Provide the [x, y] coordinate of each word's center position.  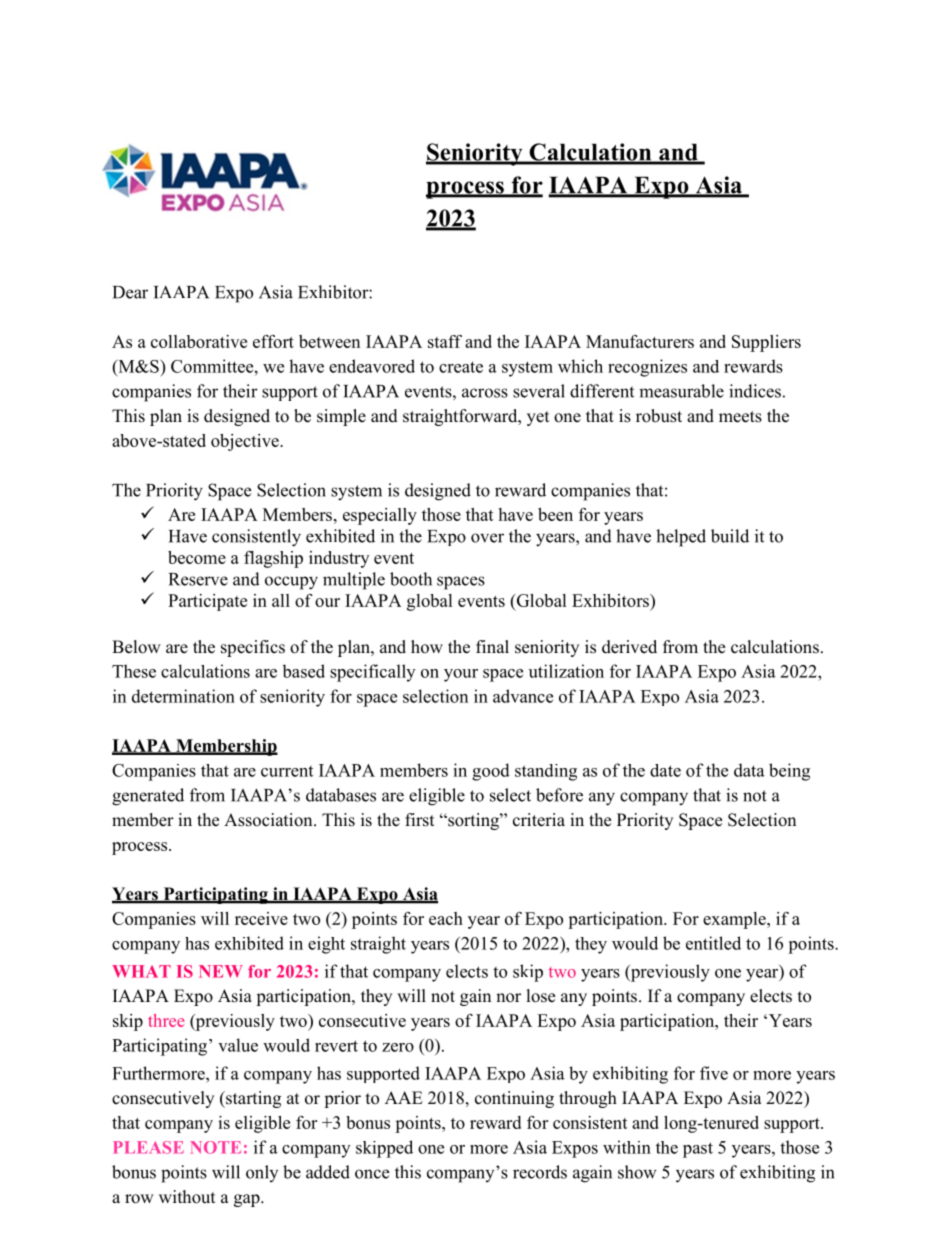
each [446, 918]
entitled [713, 943]
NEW [221, 971]
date [665, 770]
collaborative [199, 341]
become [197, 557]
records [540, 1172]
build [730, 536]
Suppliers [766, 343]
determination [183, 696]
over [487, 538]
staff [445, 341]
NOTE [215, 1147]
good [491, 772]
